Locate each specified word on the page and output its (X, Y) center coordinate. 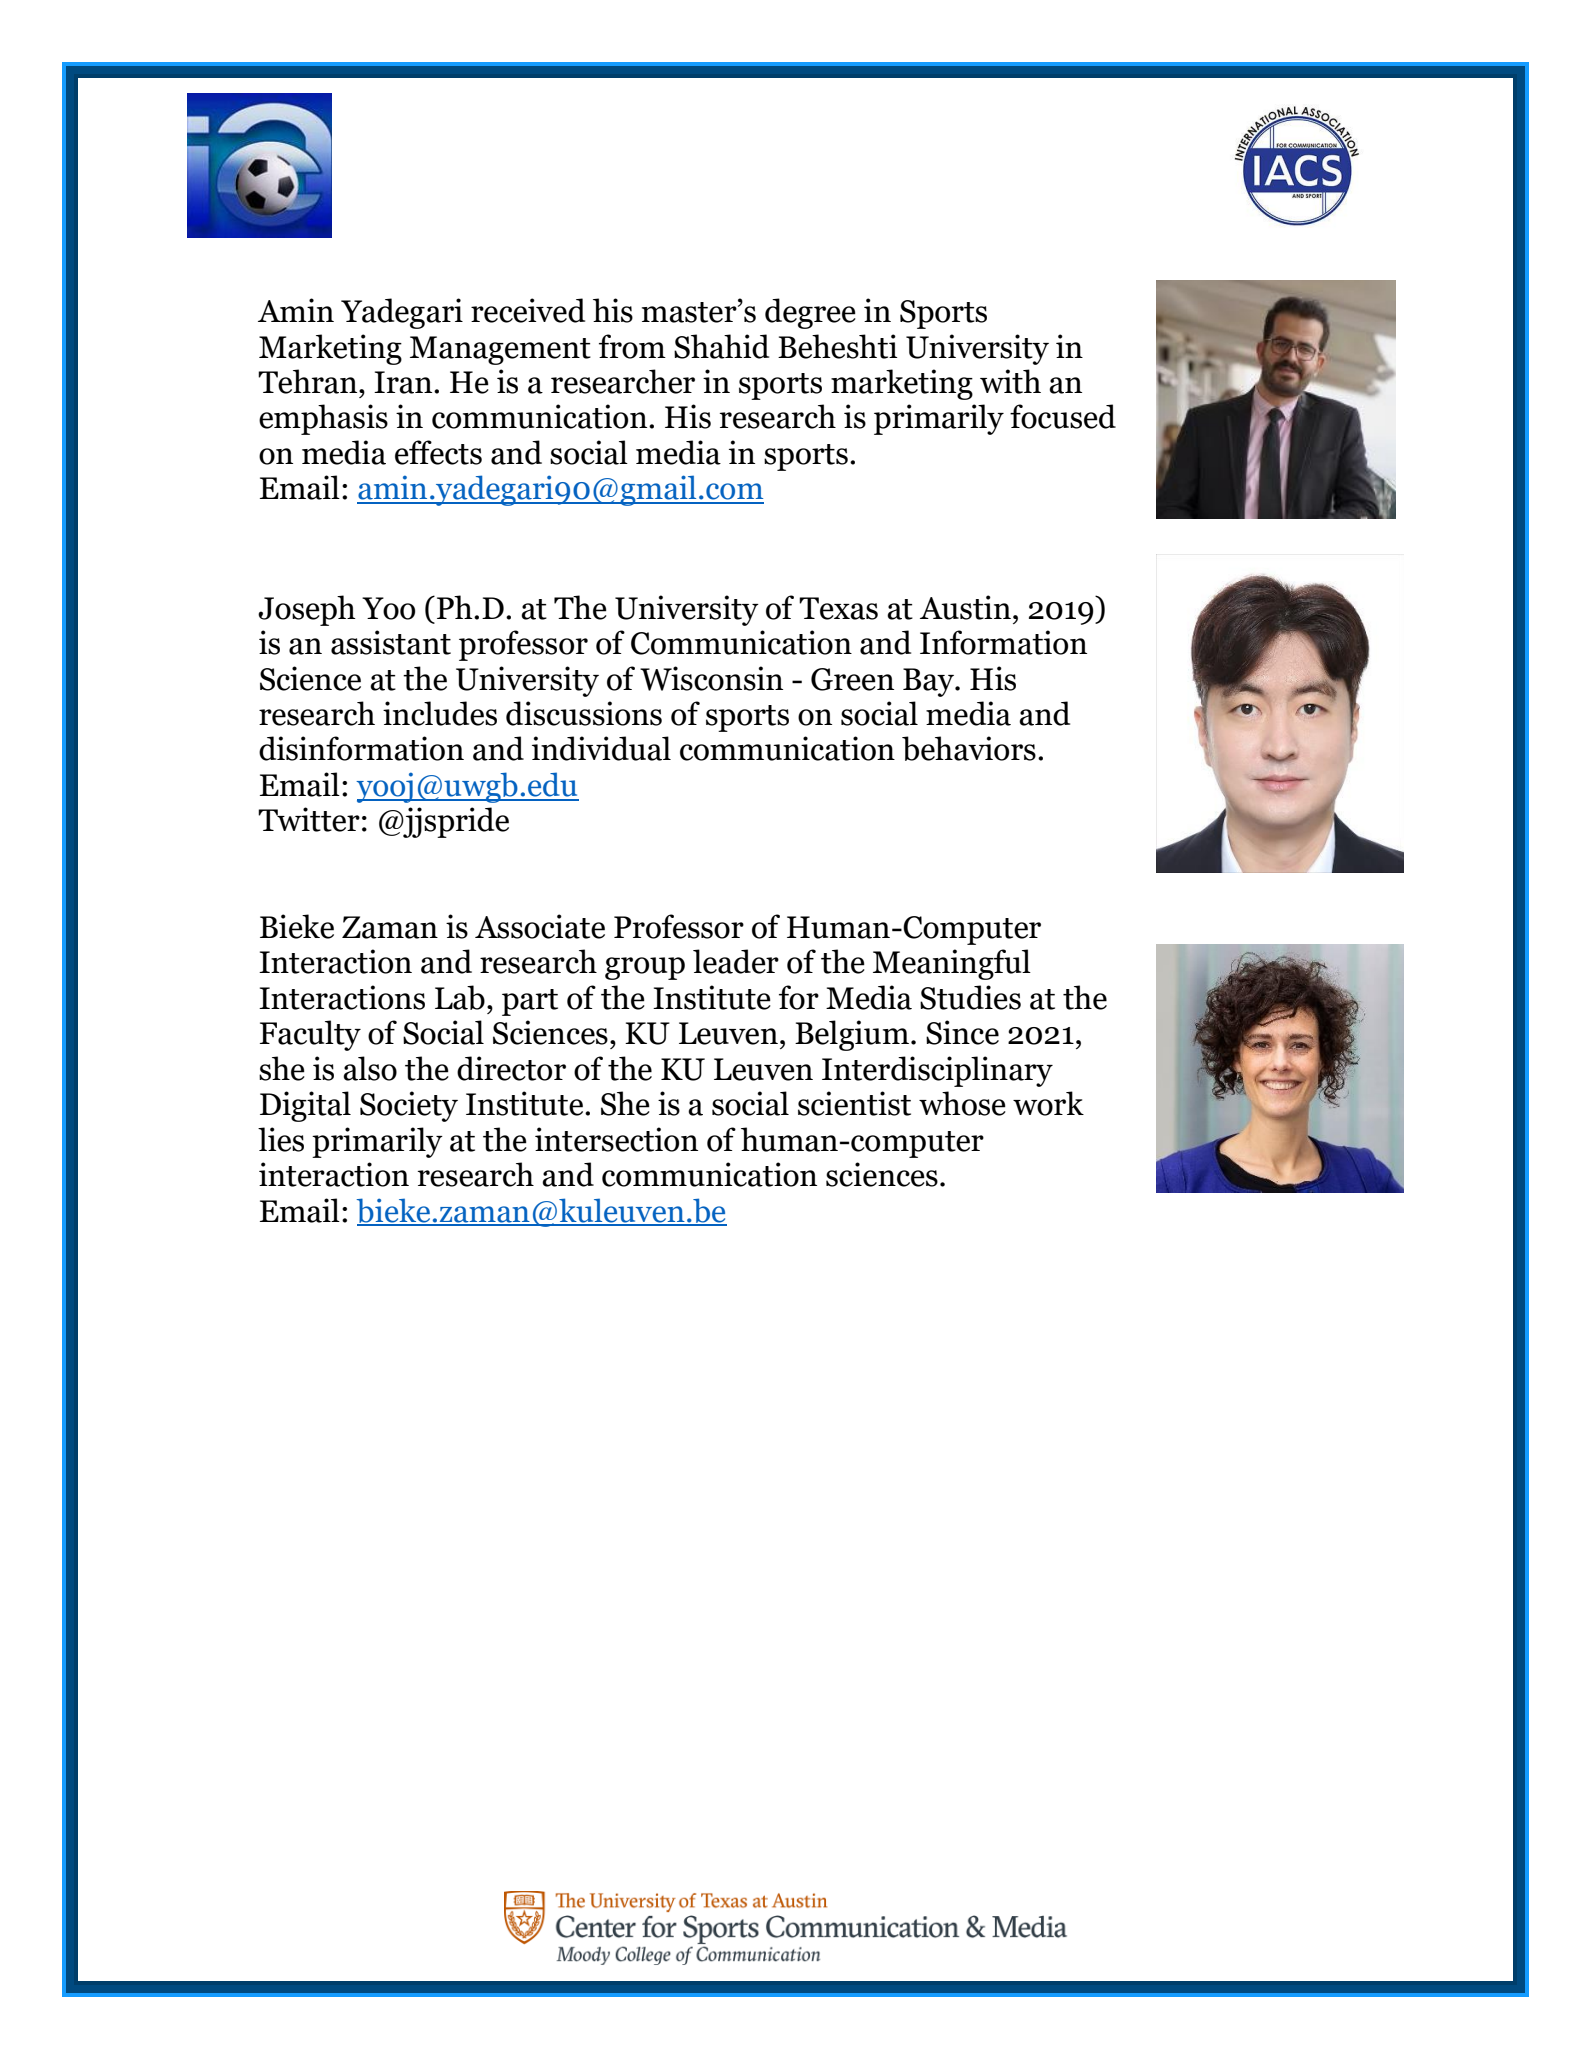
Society (409, 1106)
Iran (404, 382)
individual (601, 748)
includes (440, 713)
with (1010, 381)
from (632, 346)
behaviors (969, 748)
